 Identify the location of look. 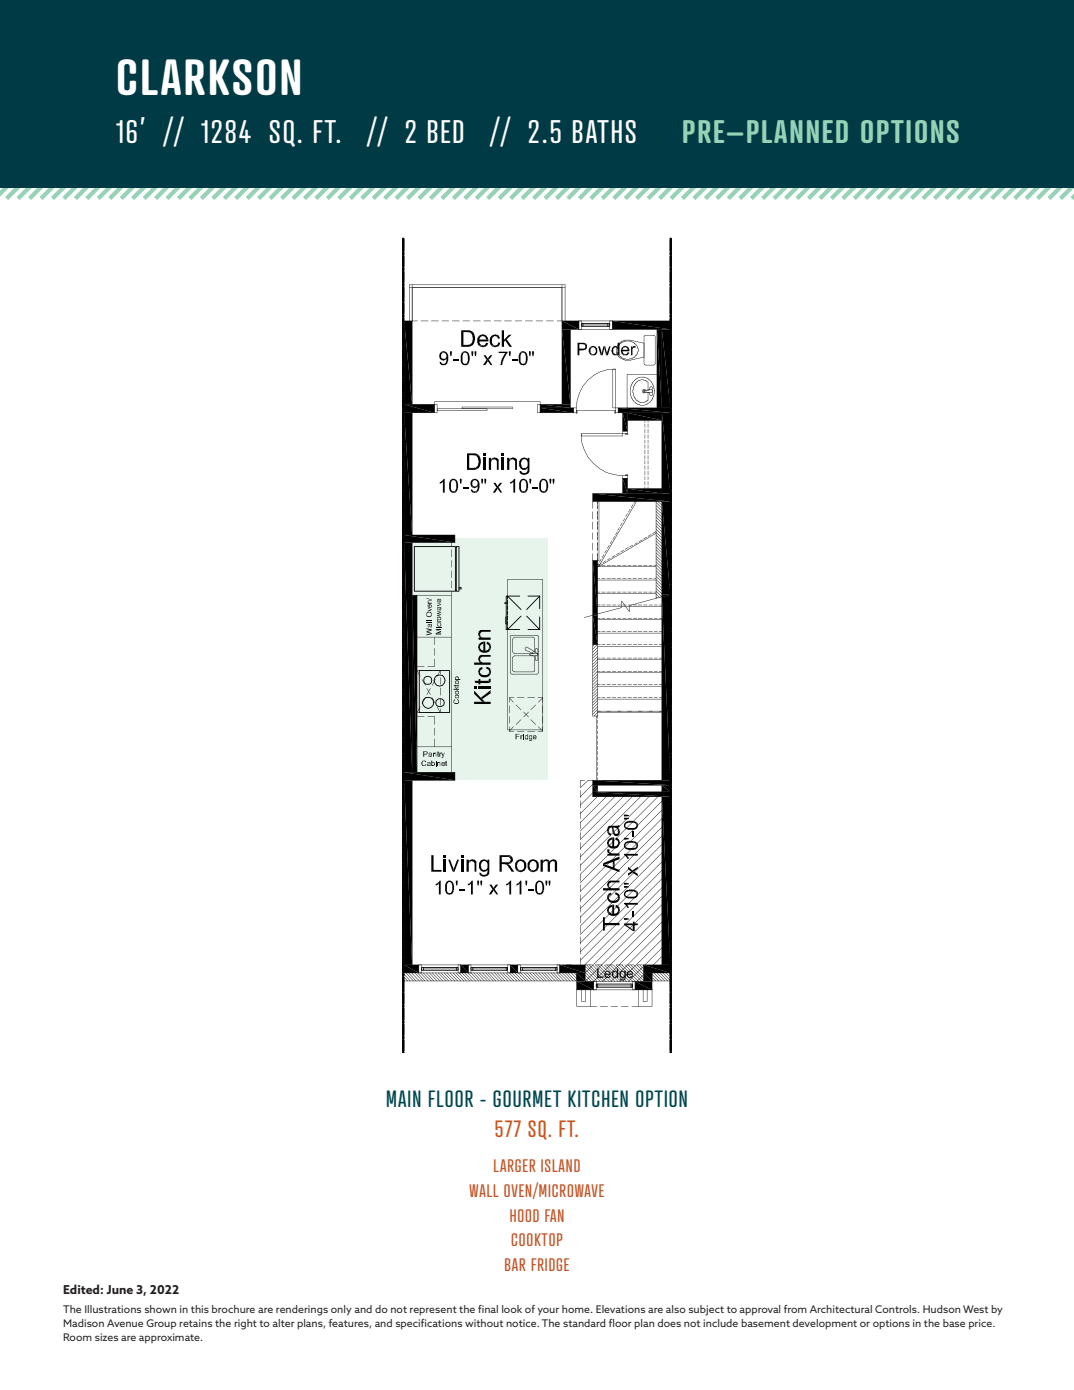
(512, 1309).
